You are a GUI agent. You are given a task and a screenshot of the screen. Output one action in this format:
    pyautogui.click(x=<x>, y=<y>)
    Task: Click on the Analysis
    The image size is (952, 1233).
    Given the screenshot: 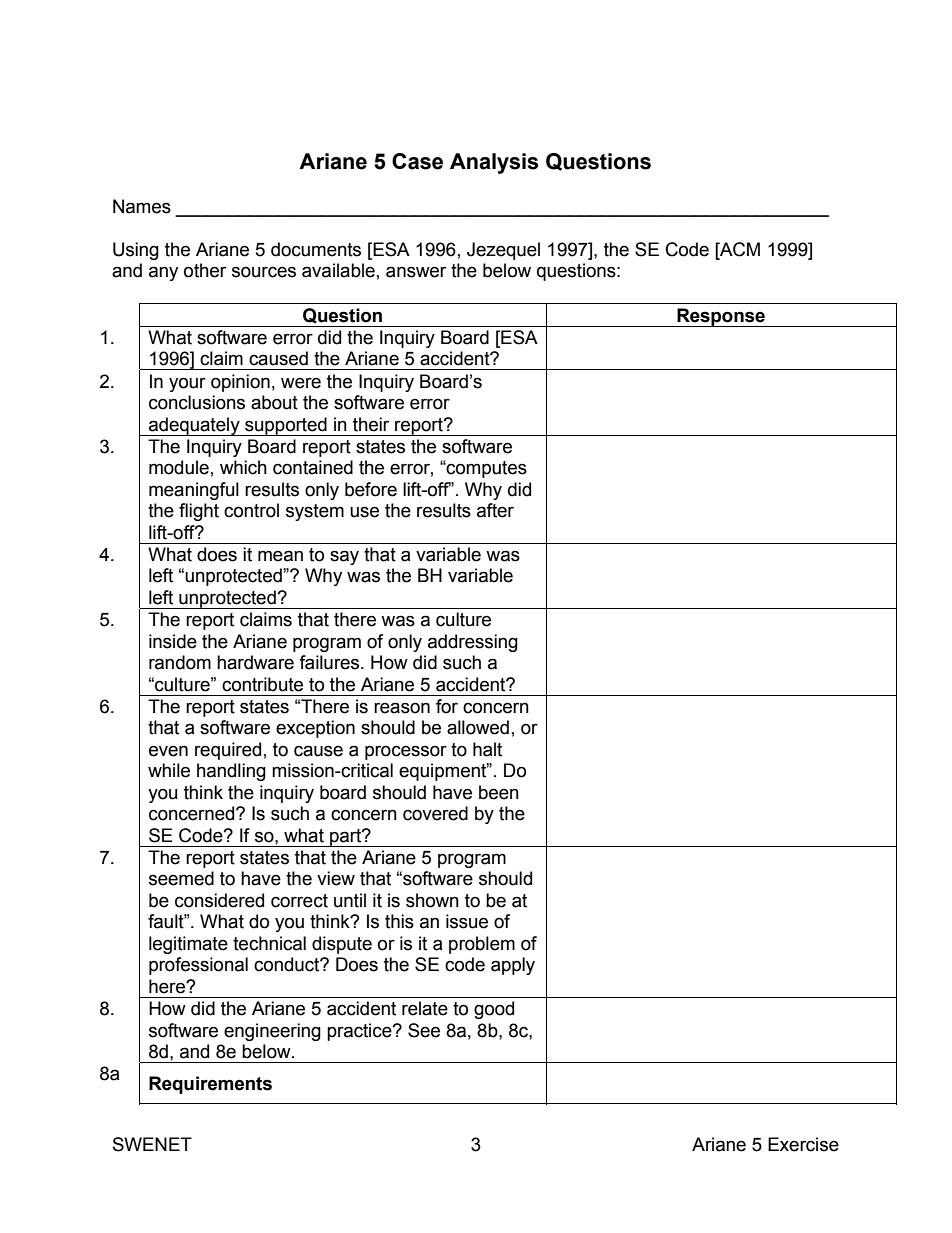 What is the action you would take?
    pyautogui.click(x=494, y=163)
